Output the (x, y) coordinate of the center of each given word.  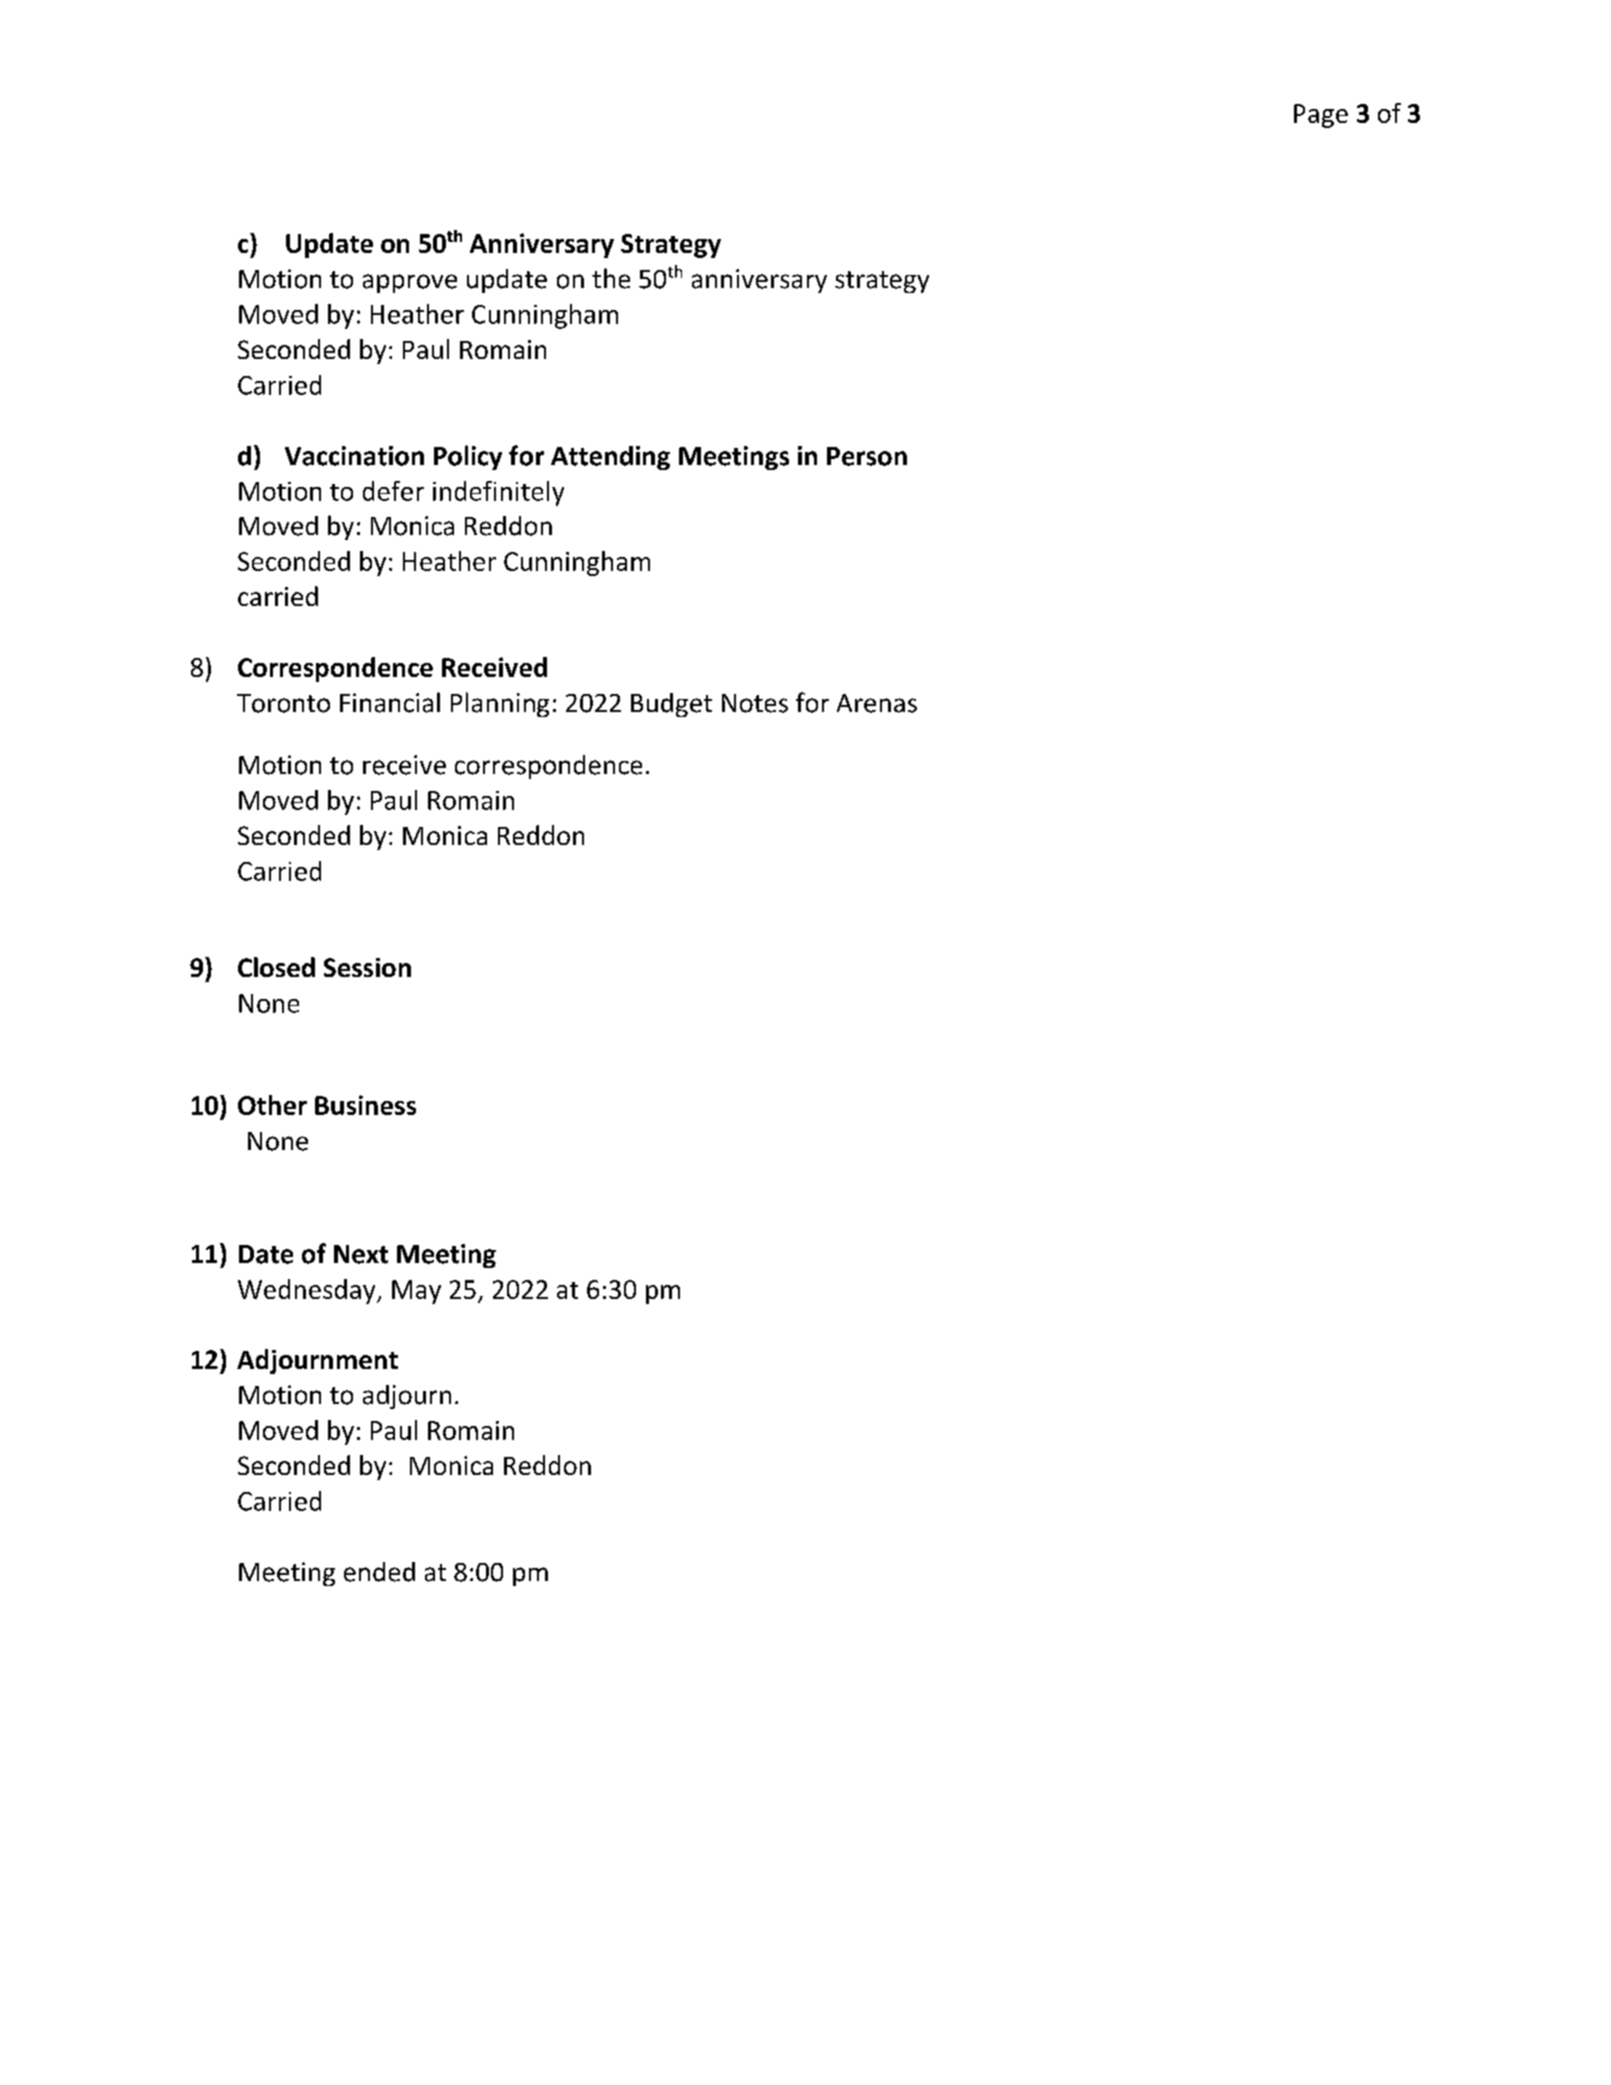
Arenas (877, 703)
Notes (755, 703)
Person (867, 456)
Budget (671, 705)
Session (367, 967)
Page (1321, 116)
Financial (390, 702)
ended (379, 1572)
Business (365, 1105)
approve (410, 283)
